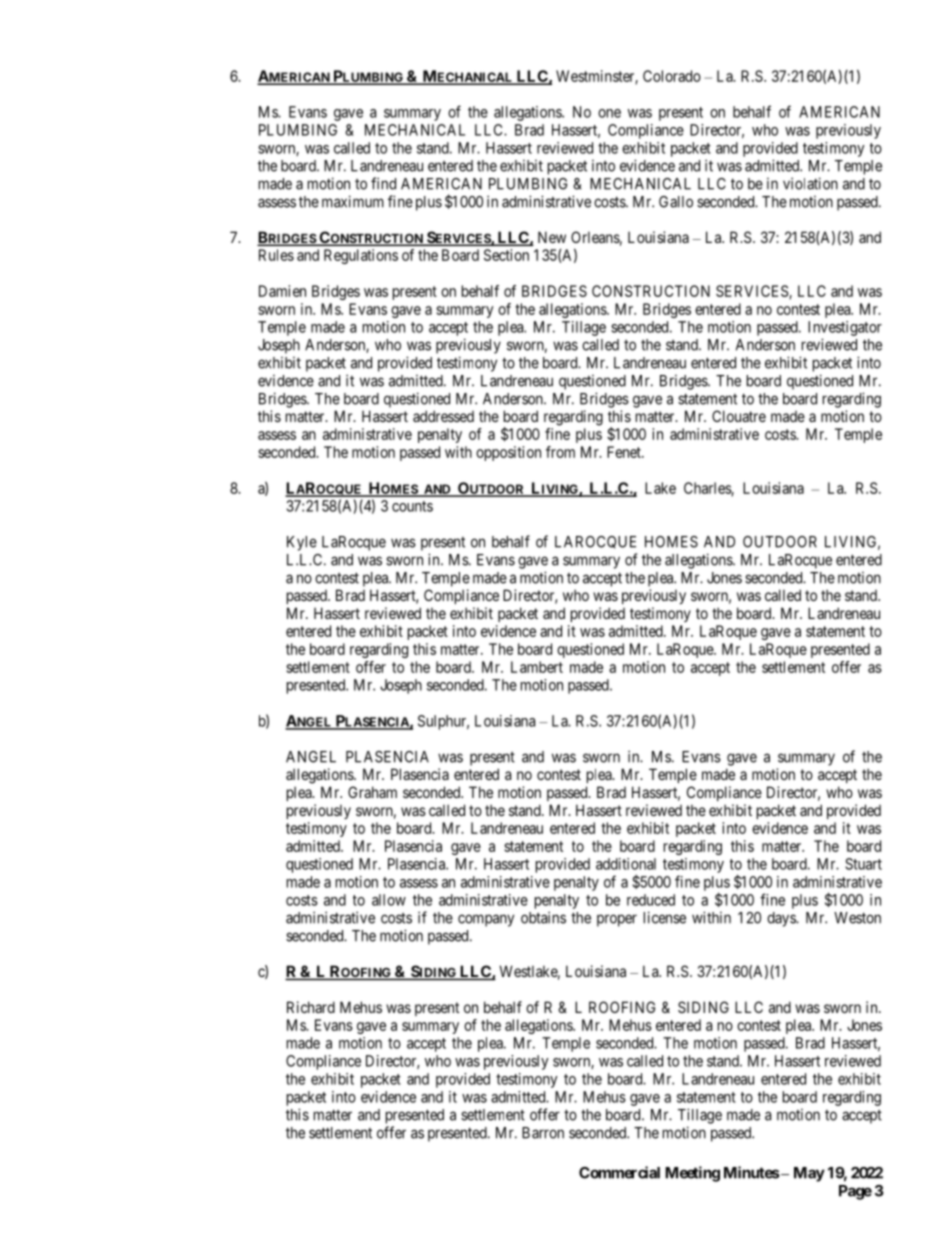 The image size is (952, 1233). I want to click on May, so click(809, 1174).
